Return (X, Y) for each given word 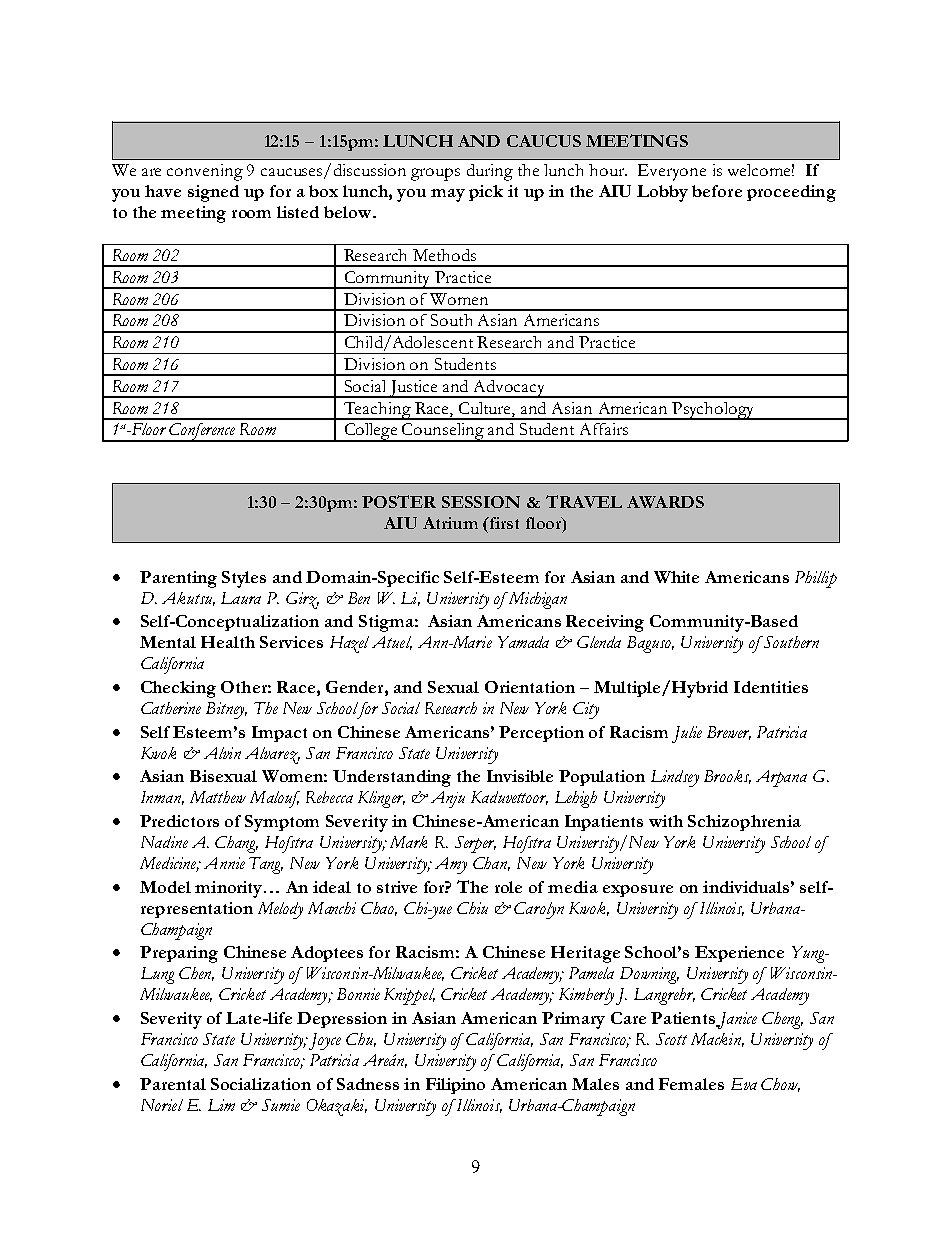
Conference (202, 432)
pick (486, 193)
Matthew (218, 797)
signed (213, 193)
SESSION (481, 502)
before (717, 191)
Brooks (727, 777)
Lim (221, 1105)
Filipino (455, 1086)
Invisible (520, 776)
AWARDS (665, 502)
